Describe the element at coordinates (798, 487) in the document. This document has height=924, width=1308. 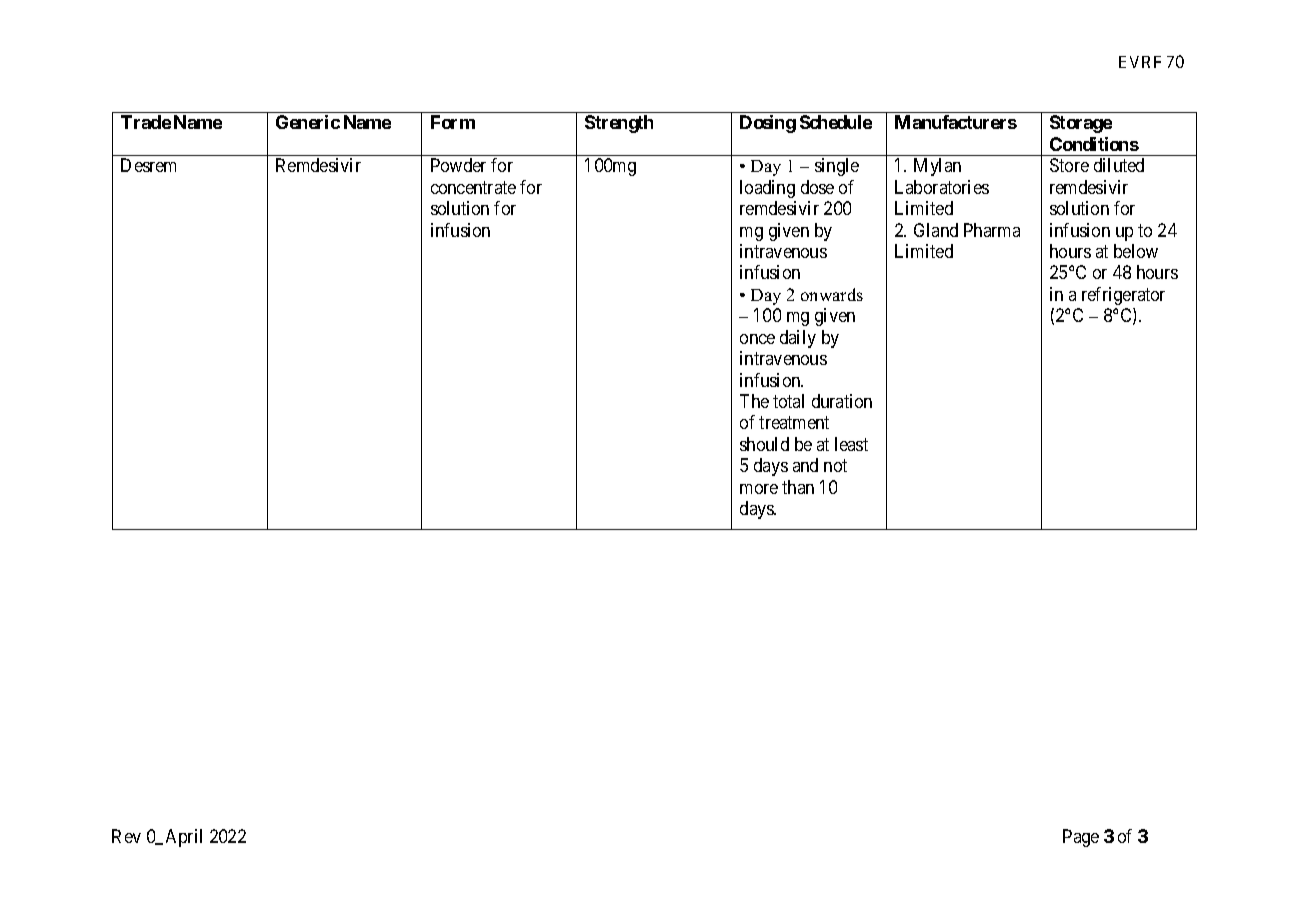
I see `than` at that location.
